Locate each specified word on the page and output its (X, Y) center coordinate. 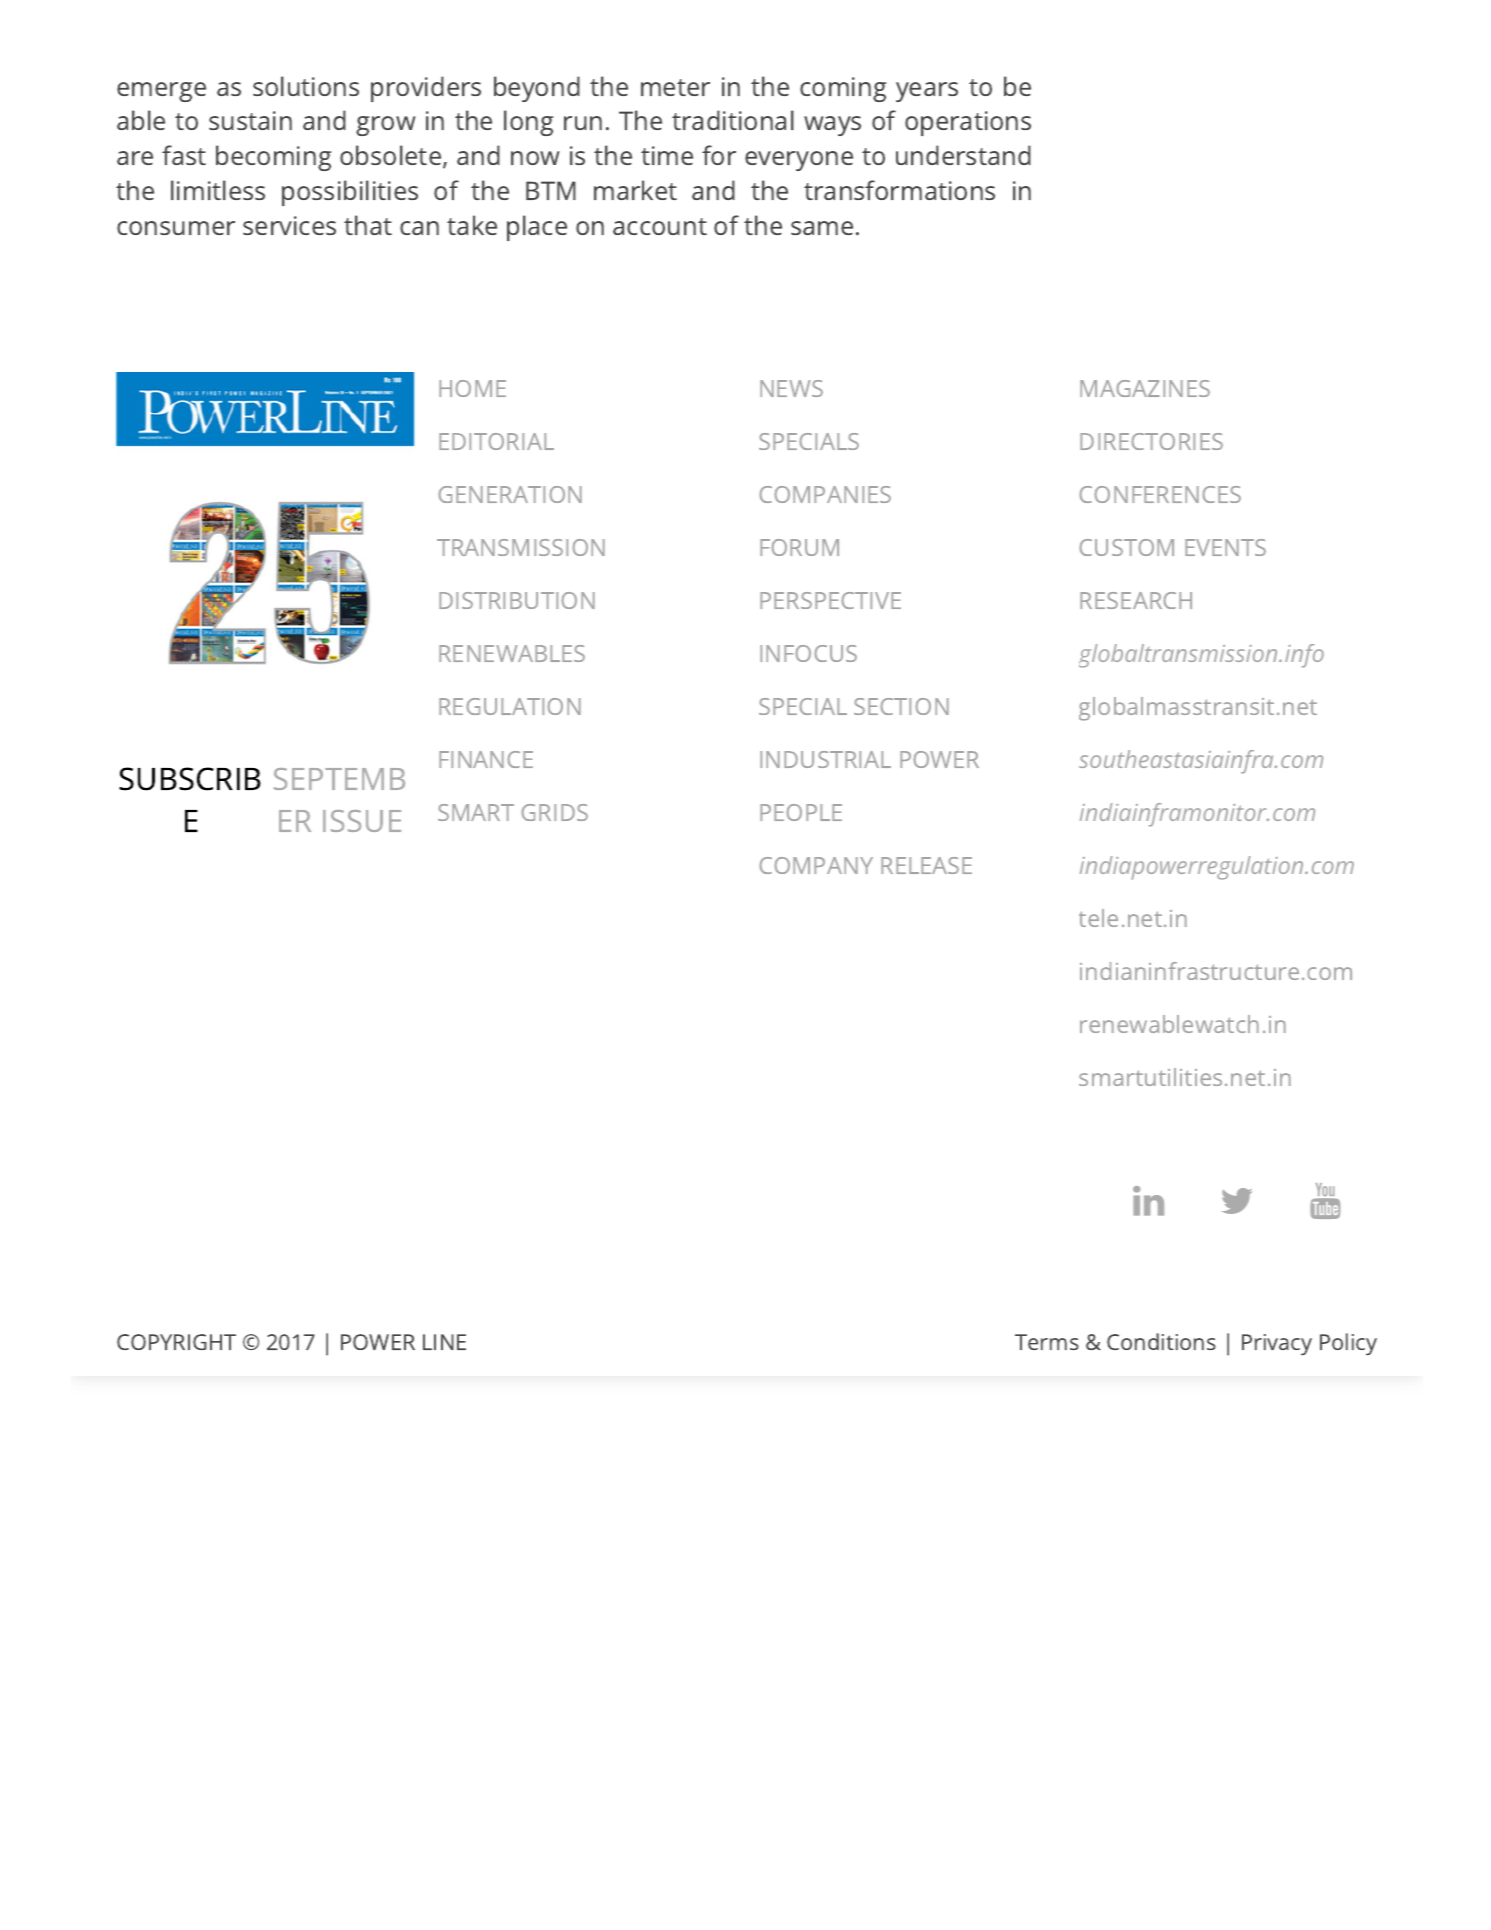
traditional (733, 120)
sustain (250, 120)
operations (968, 123)
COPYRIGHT (176, 1342)
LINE (444, 1342)
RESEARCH (1136, 600)
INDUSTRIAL (825, 759)
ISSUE (362, 821)
